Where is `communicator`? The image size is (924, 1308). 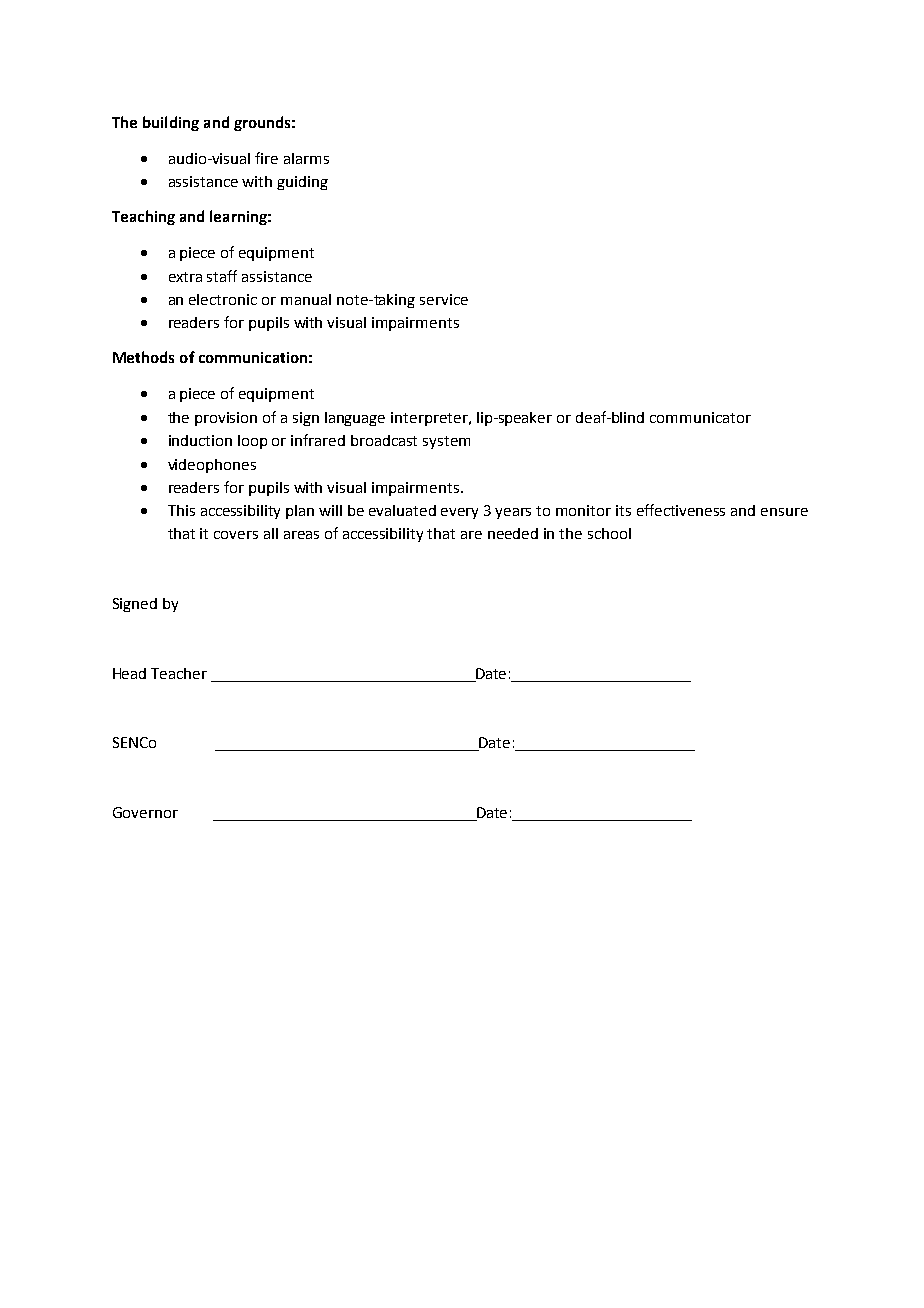 communicator is located at coordinates (700, 417).
